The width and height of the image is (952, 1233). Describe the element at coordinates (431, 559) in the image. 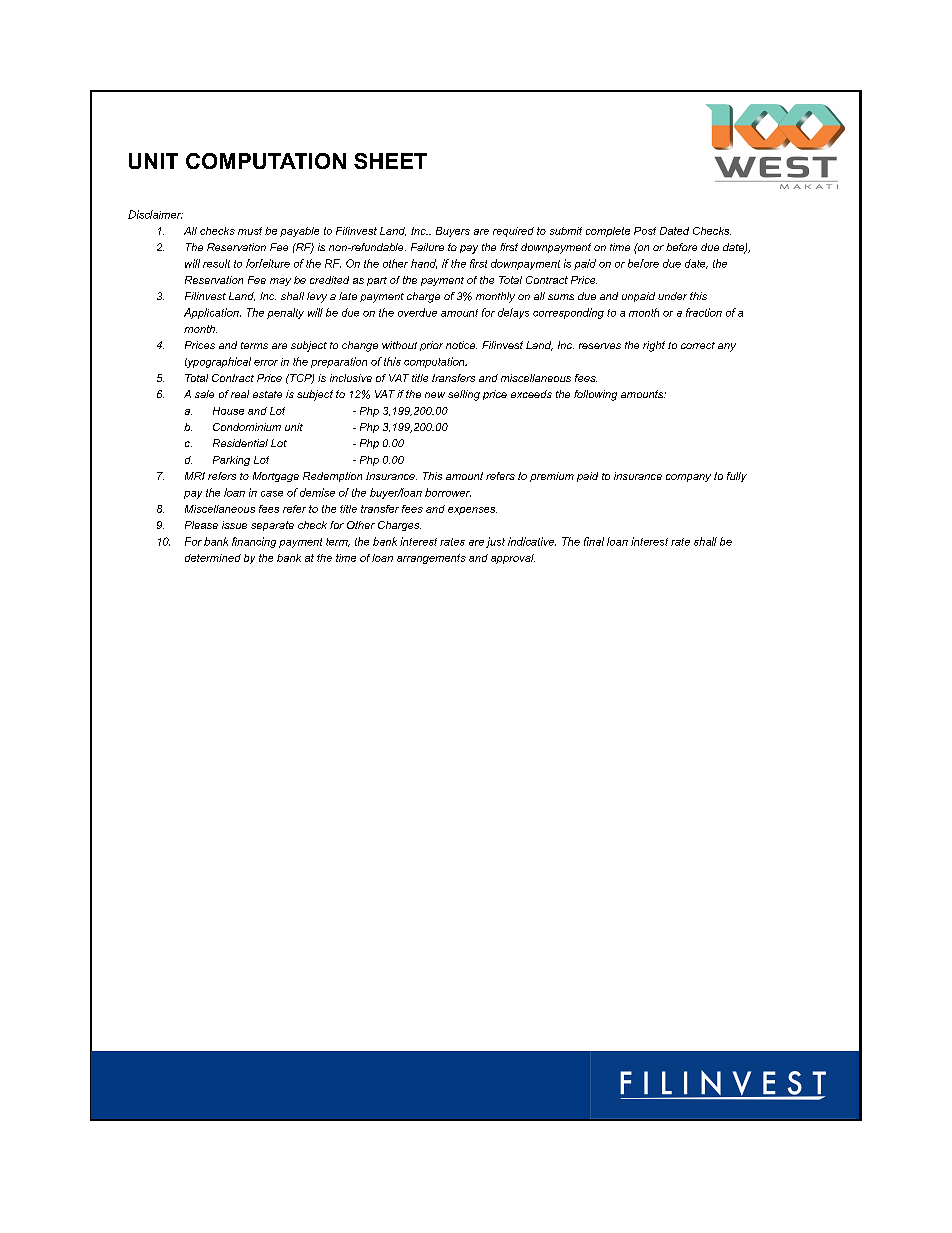

I see `arrangements` at that location.
